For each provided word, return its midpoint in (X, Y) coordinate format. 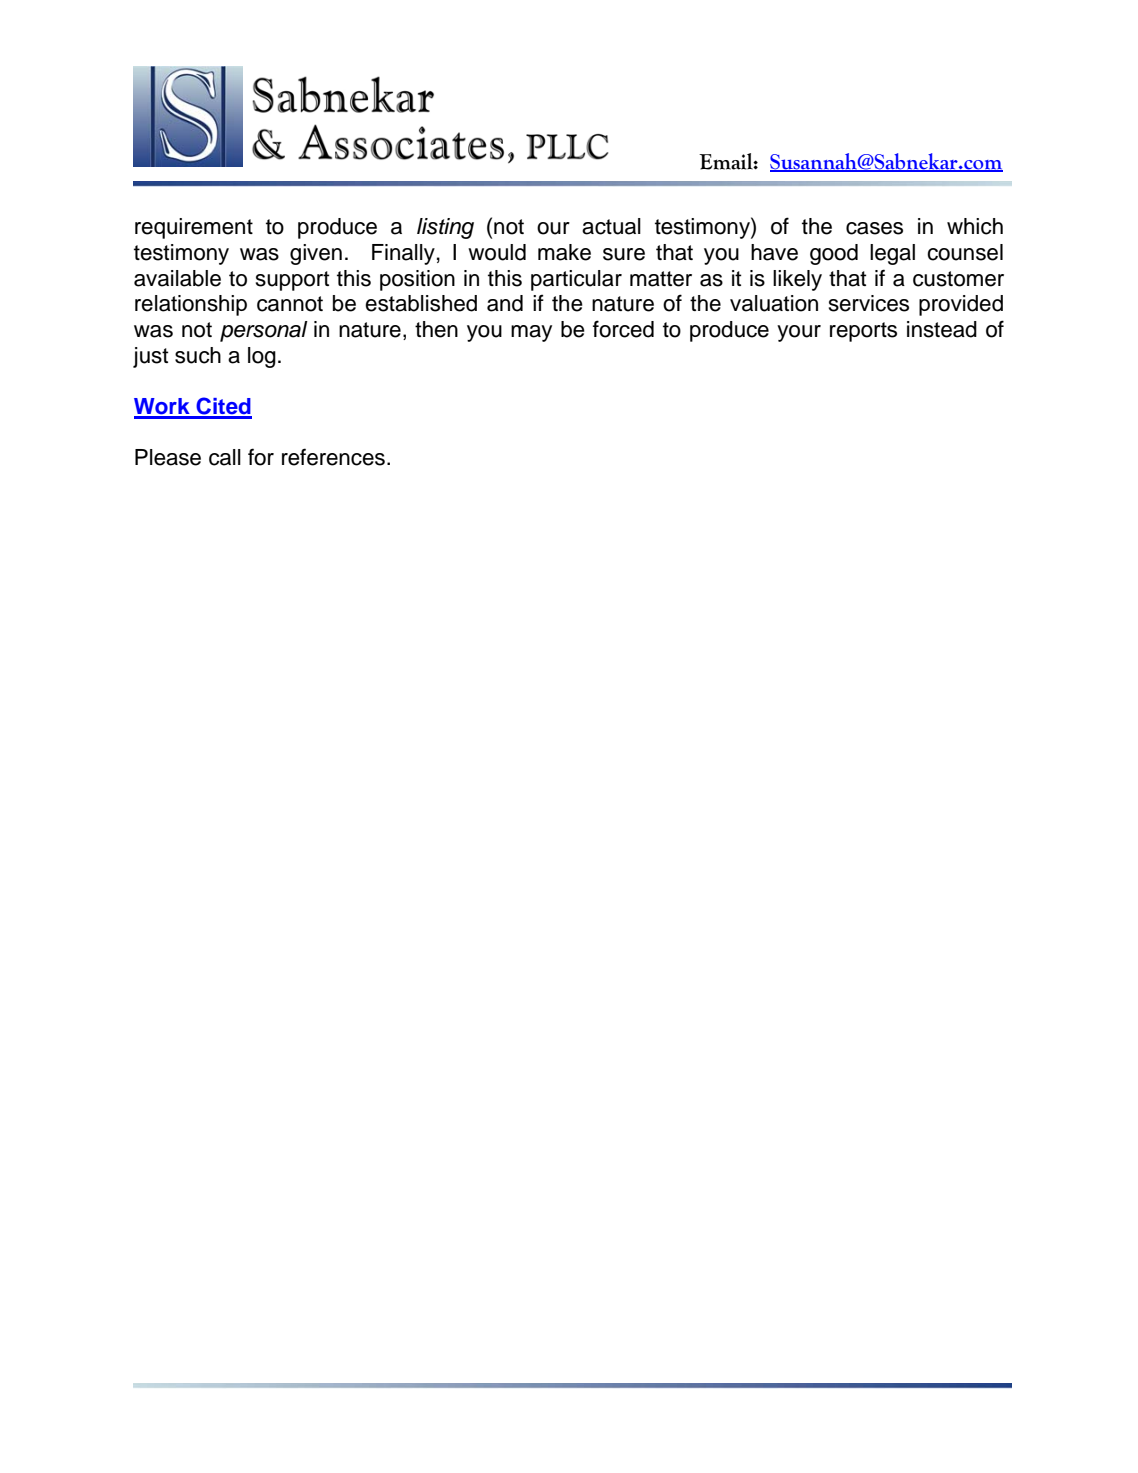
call (225, 457)
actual (611, 226)
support (292, 281)
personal (264, 331)
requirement (194, 228)
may (531, 333)
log (262, 357)
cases (874, 228)
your (799, 333)
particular (576, 280)
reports (863, 332)
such (198, 355)
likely (797, 280)
